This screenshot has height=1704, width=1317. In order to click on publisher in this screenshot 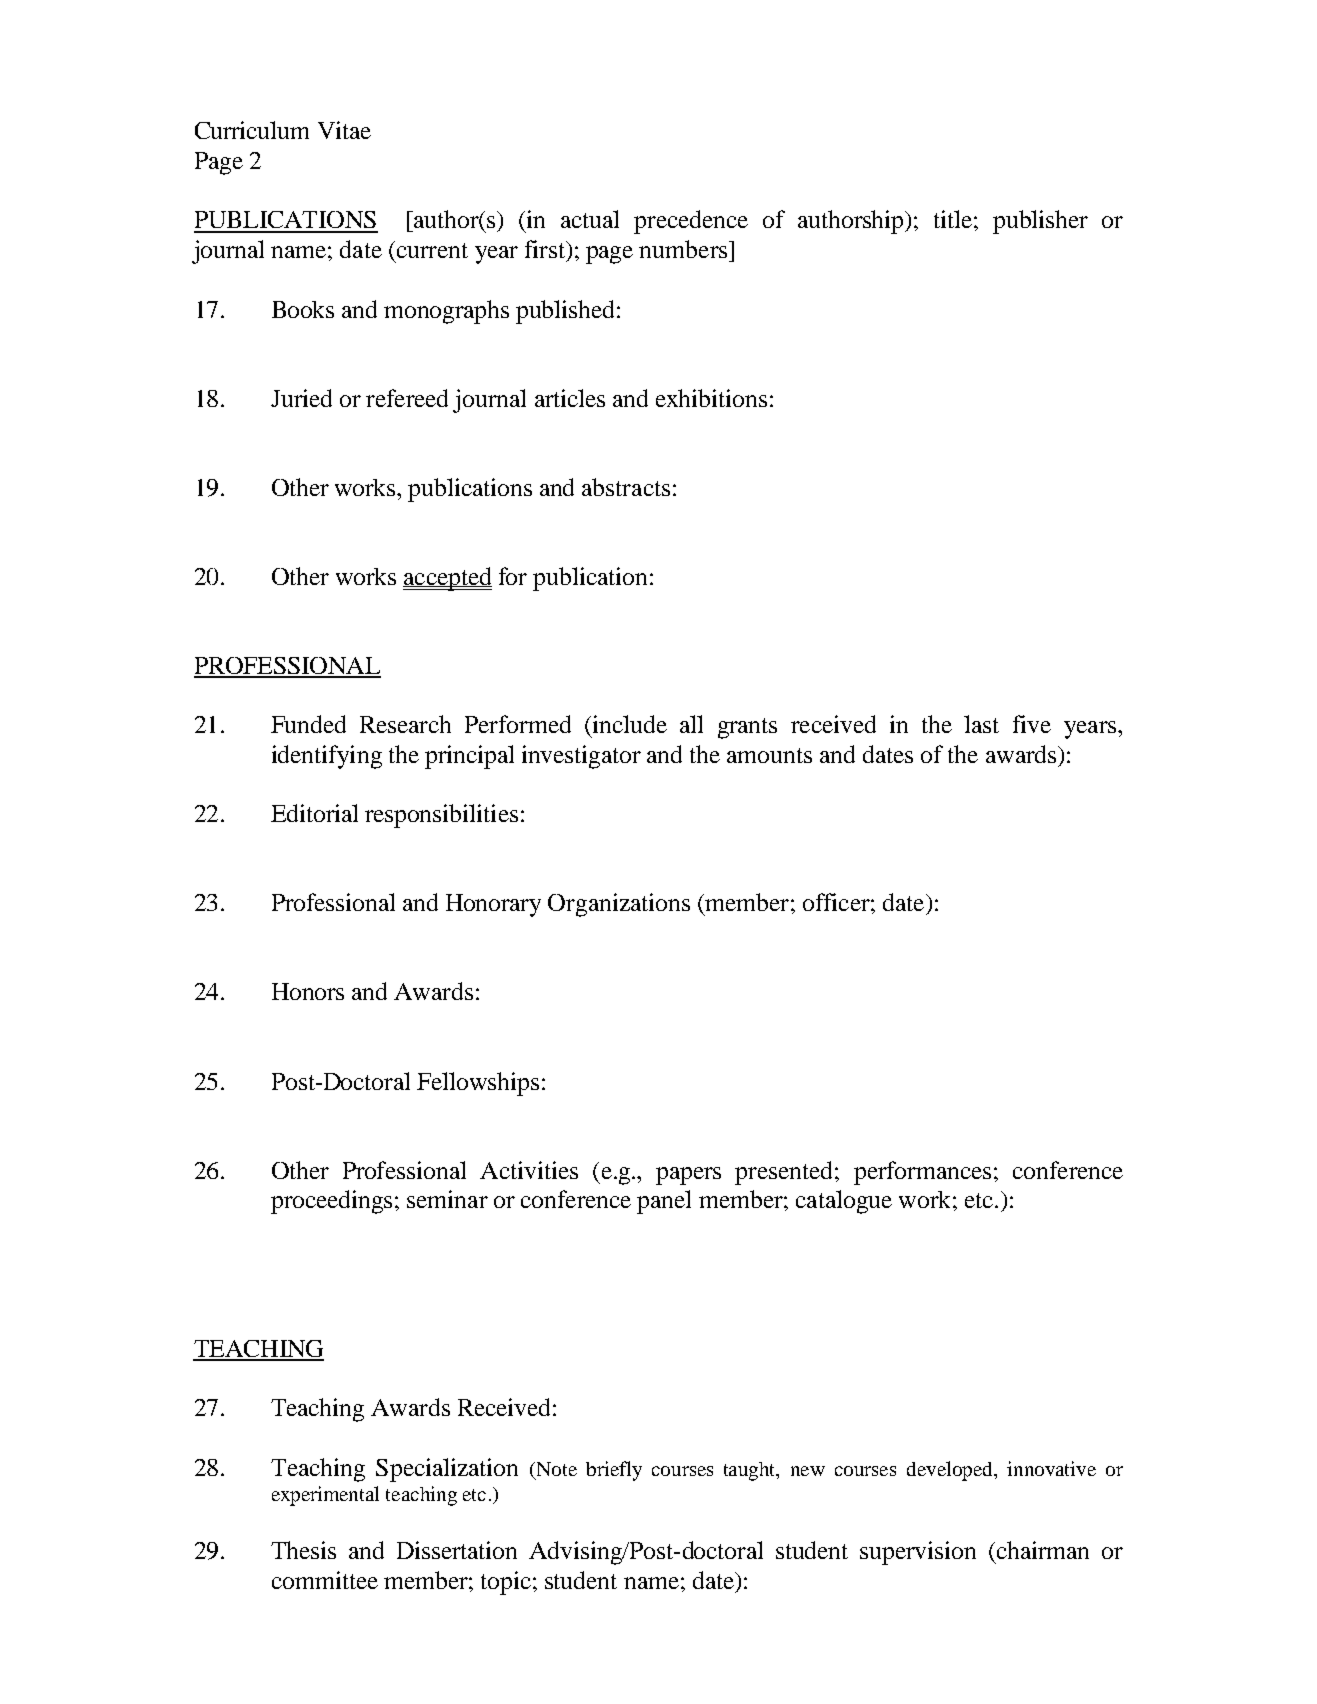, I will do `click(1040, 222)`.
